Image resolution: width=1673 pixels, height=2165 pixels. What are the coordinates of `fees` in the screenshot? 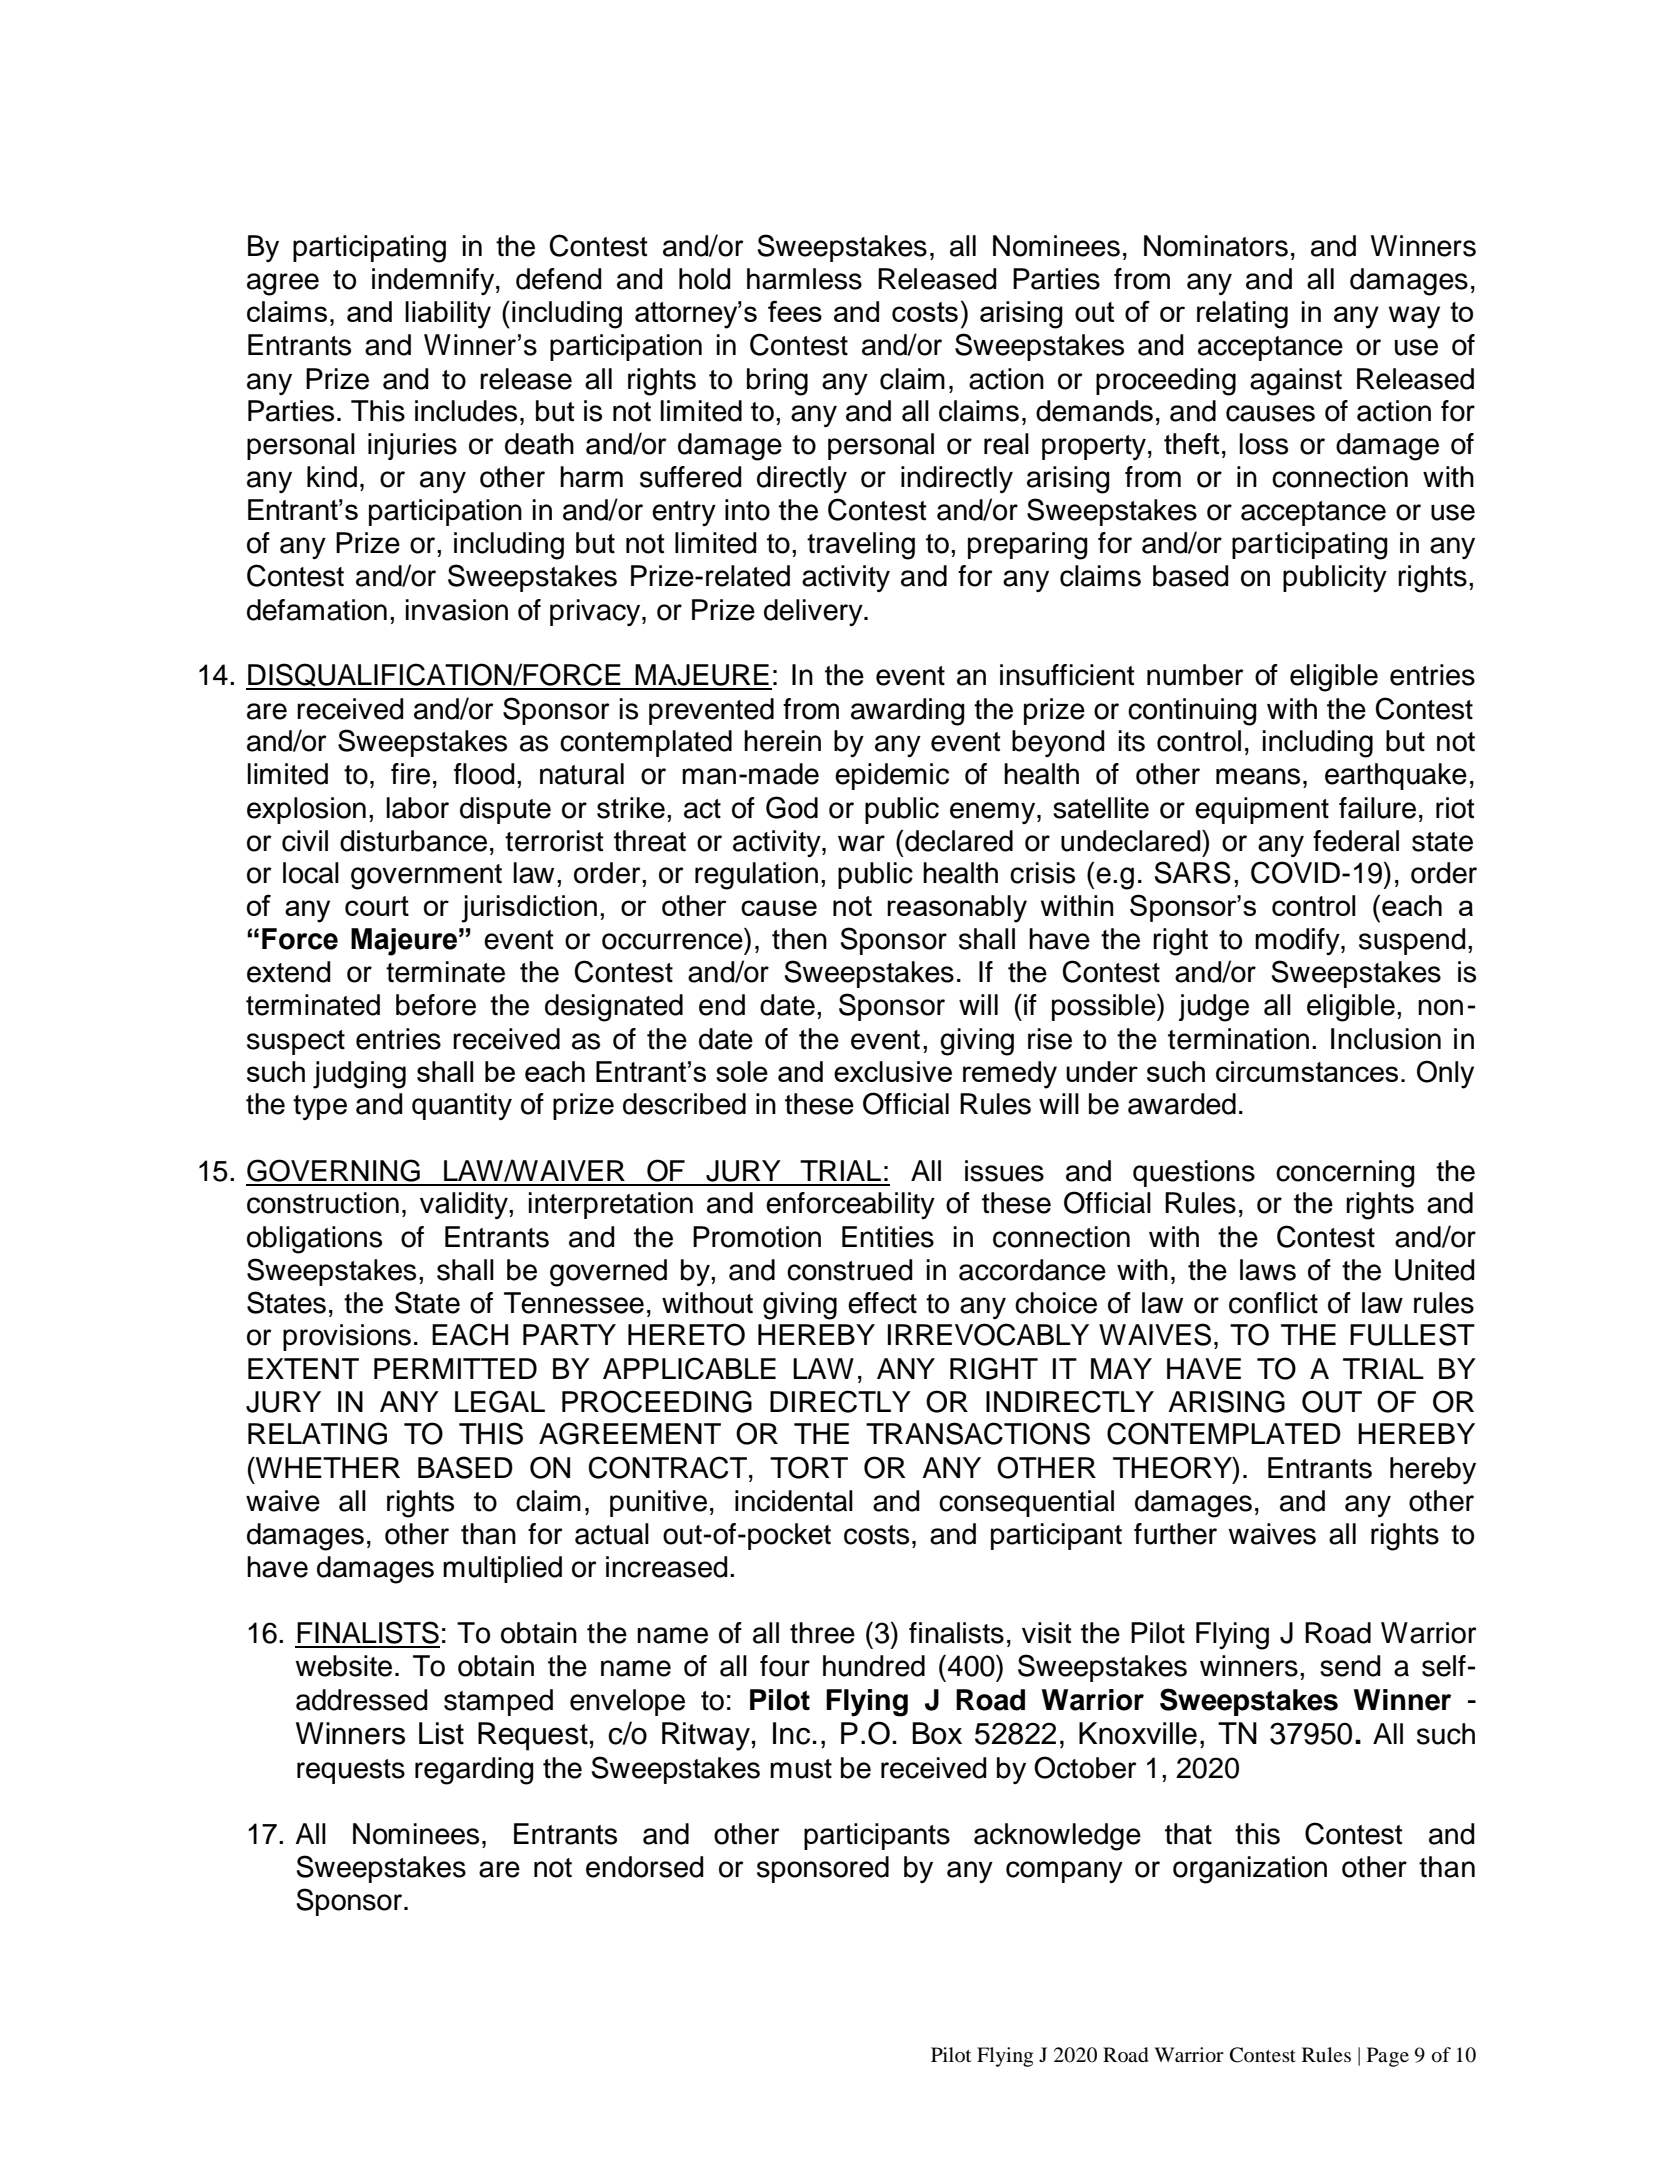 It's located at (795, 311).
